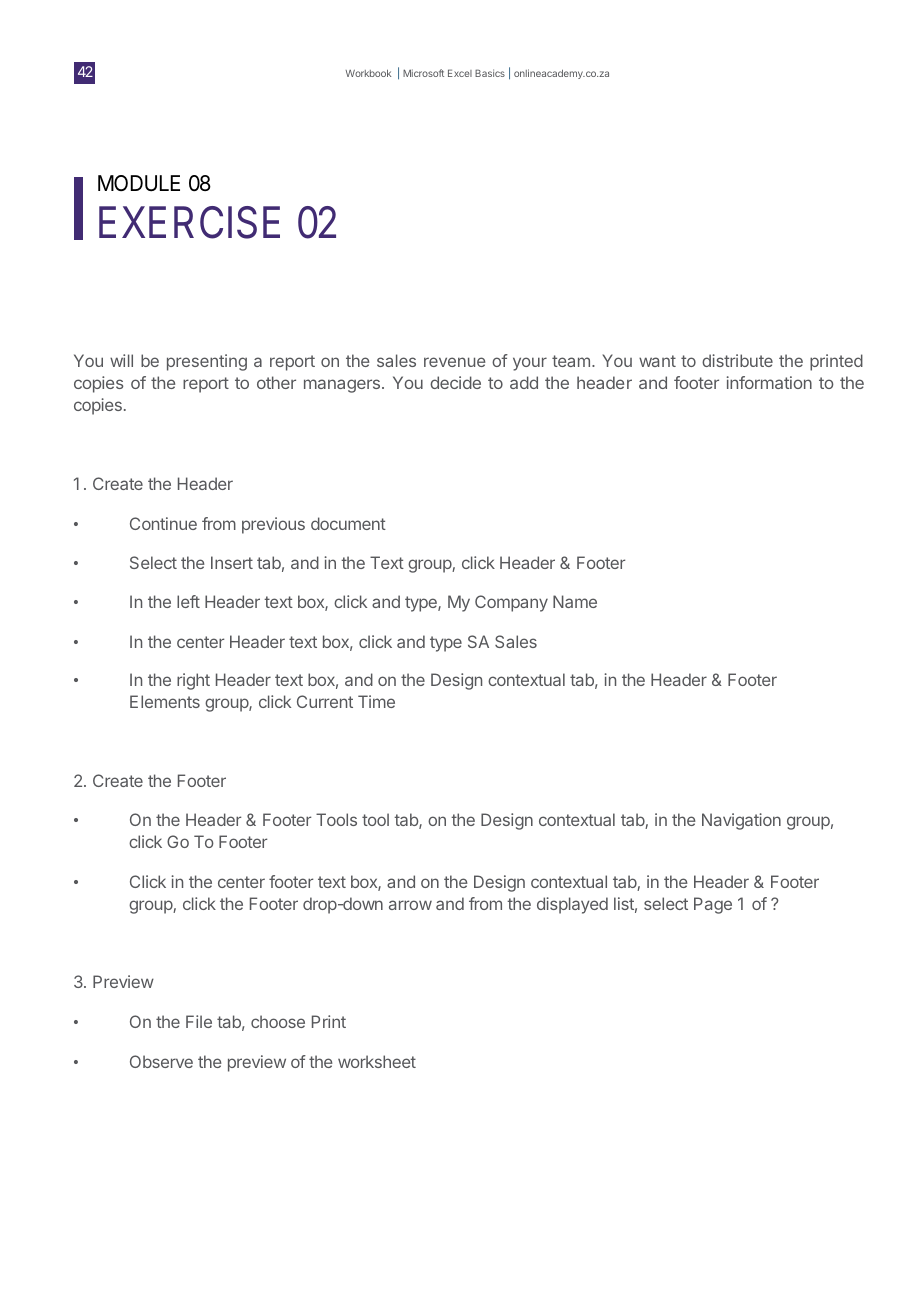 This image has width=924, height=1307. What do you see at coordinates (232, 562) in the image?
I see `Insert` at bounding box center [232, 562].
